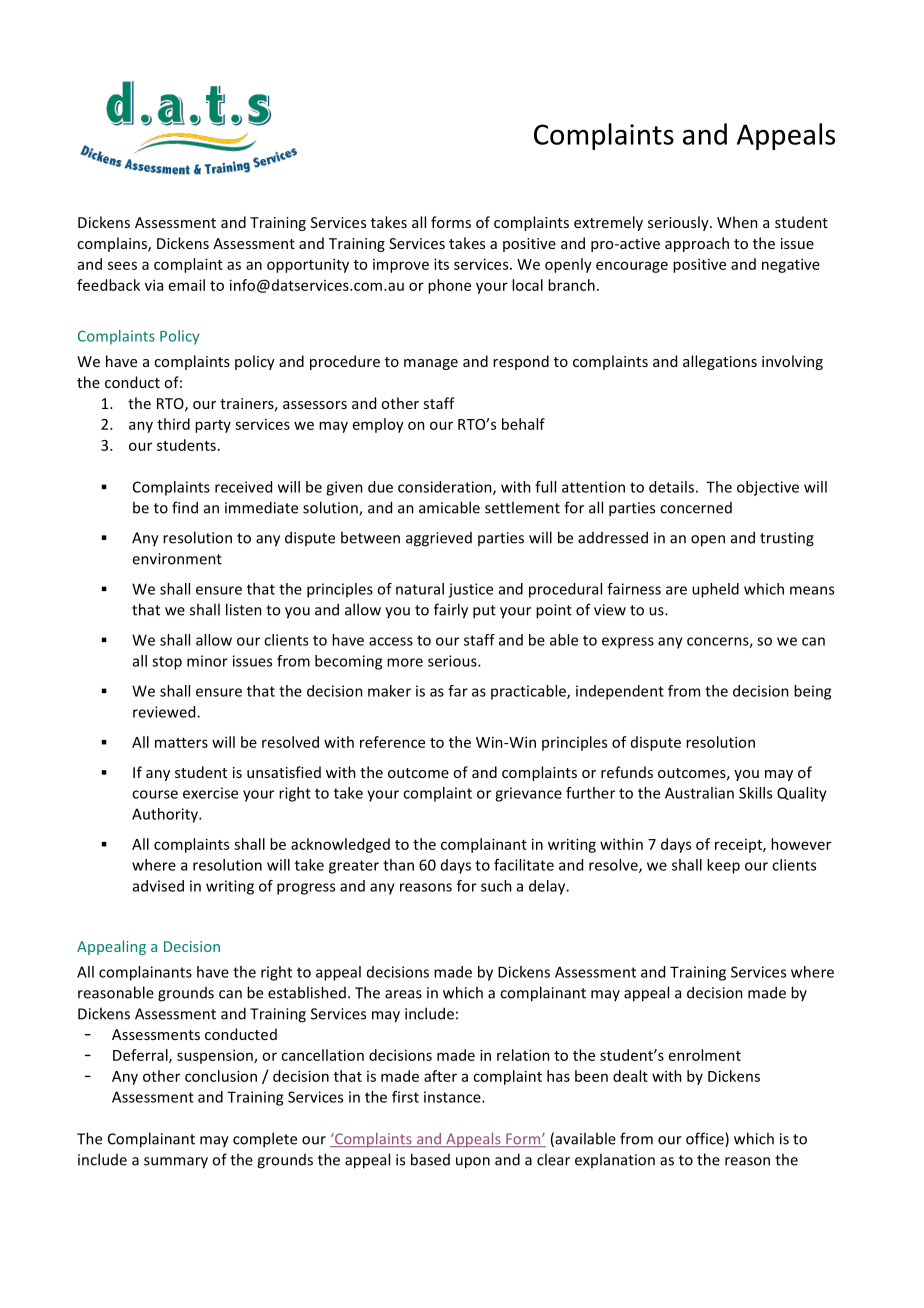 Image resolution: width=924 pixels, height=1308 pixels. I want to click on its, so click(441, 264).
